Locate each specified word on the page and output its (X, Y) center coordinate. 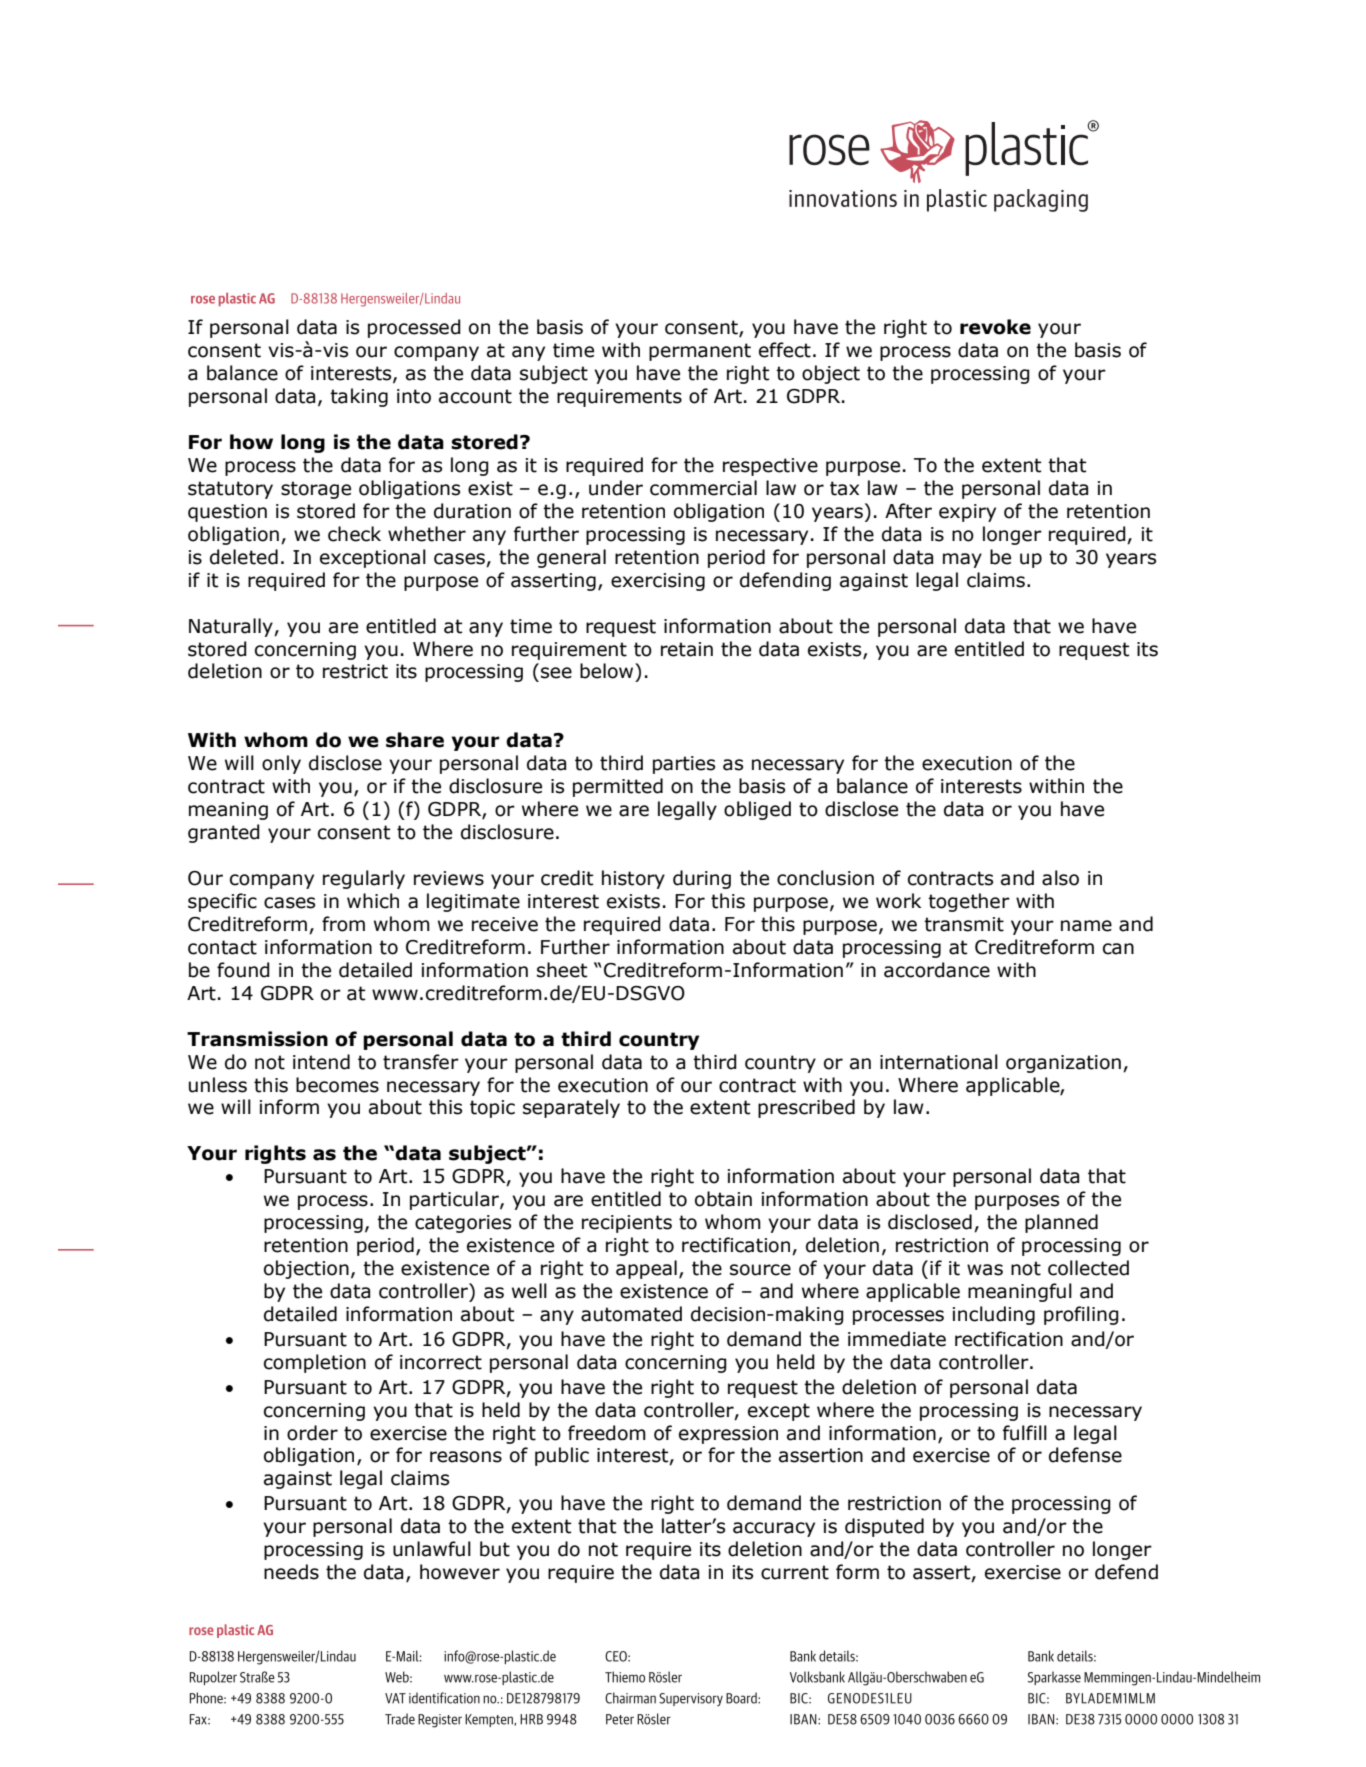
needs (291, 1572)
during (702, 879)
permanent (700, 352)
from (343, 924)
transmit (964, 924)
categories (463, 1224)
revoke (995, 327)
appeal (646, 1269)
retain (687, 649)
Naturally (232, 627)
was (985, 1270)
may (962, 560)
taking (359, 397)
